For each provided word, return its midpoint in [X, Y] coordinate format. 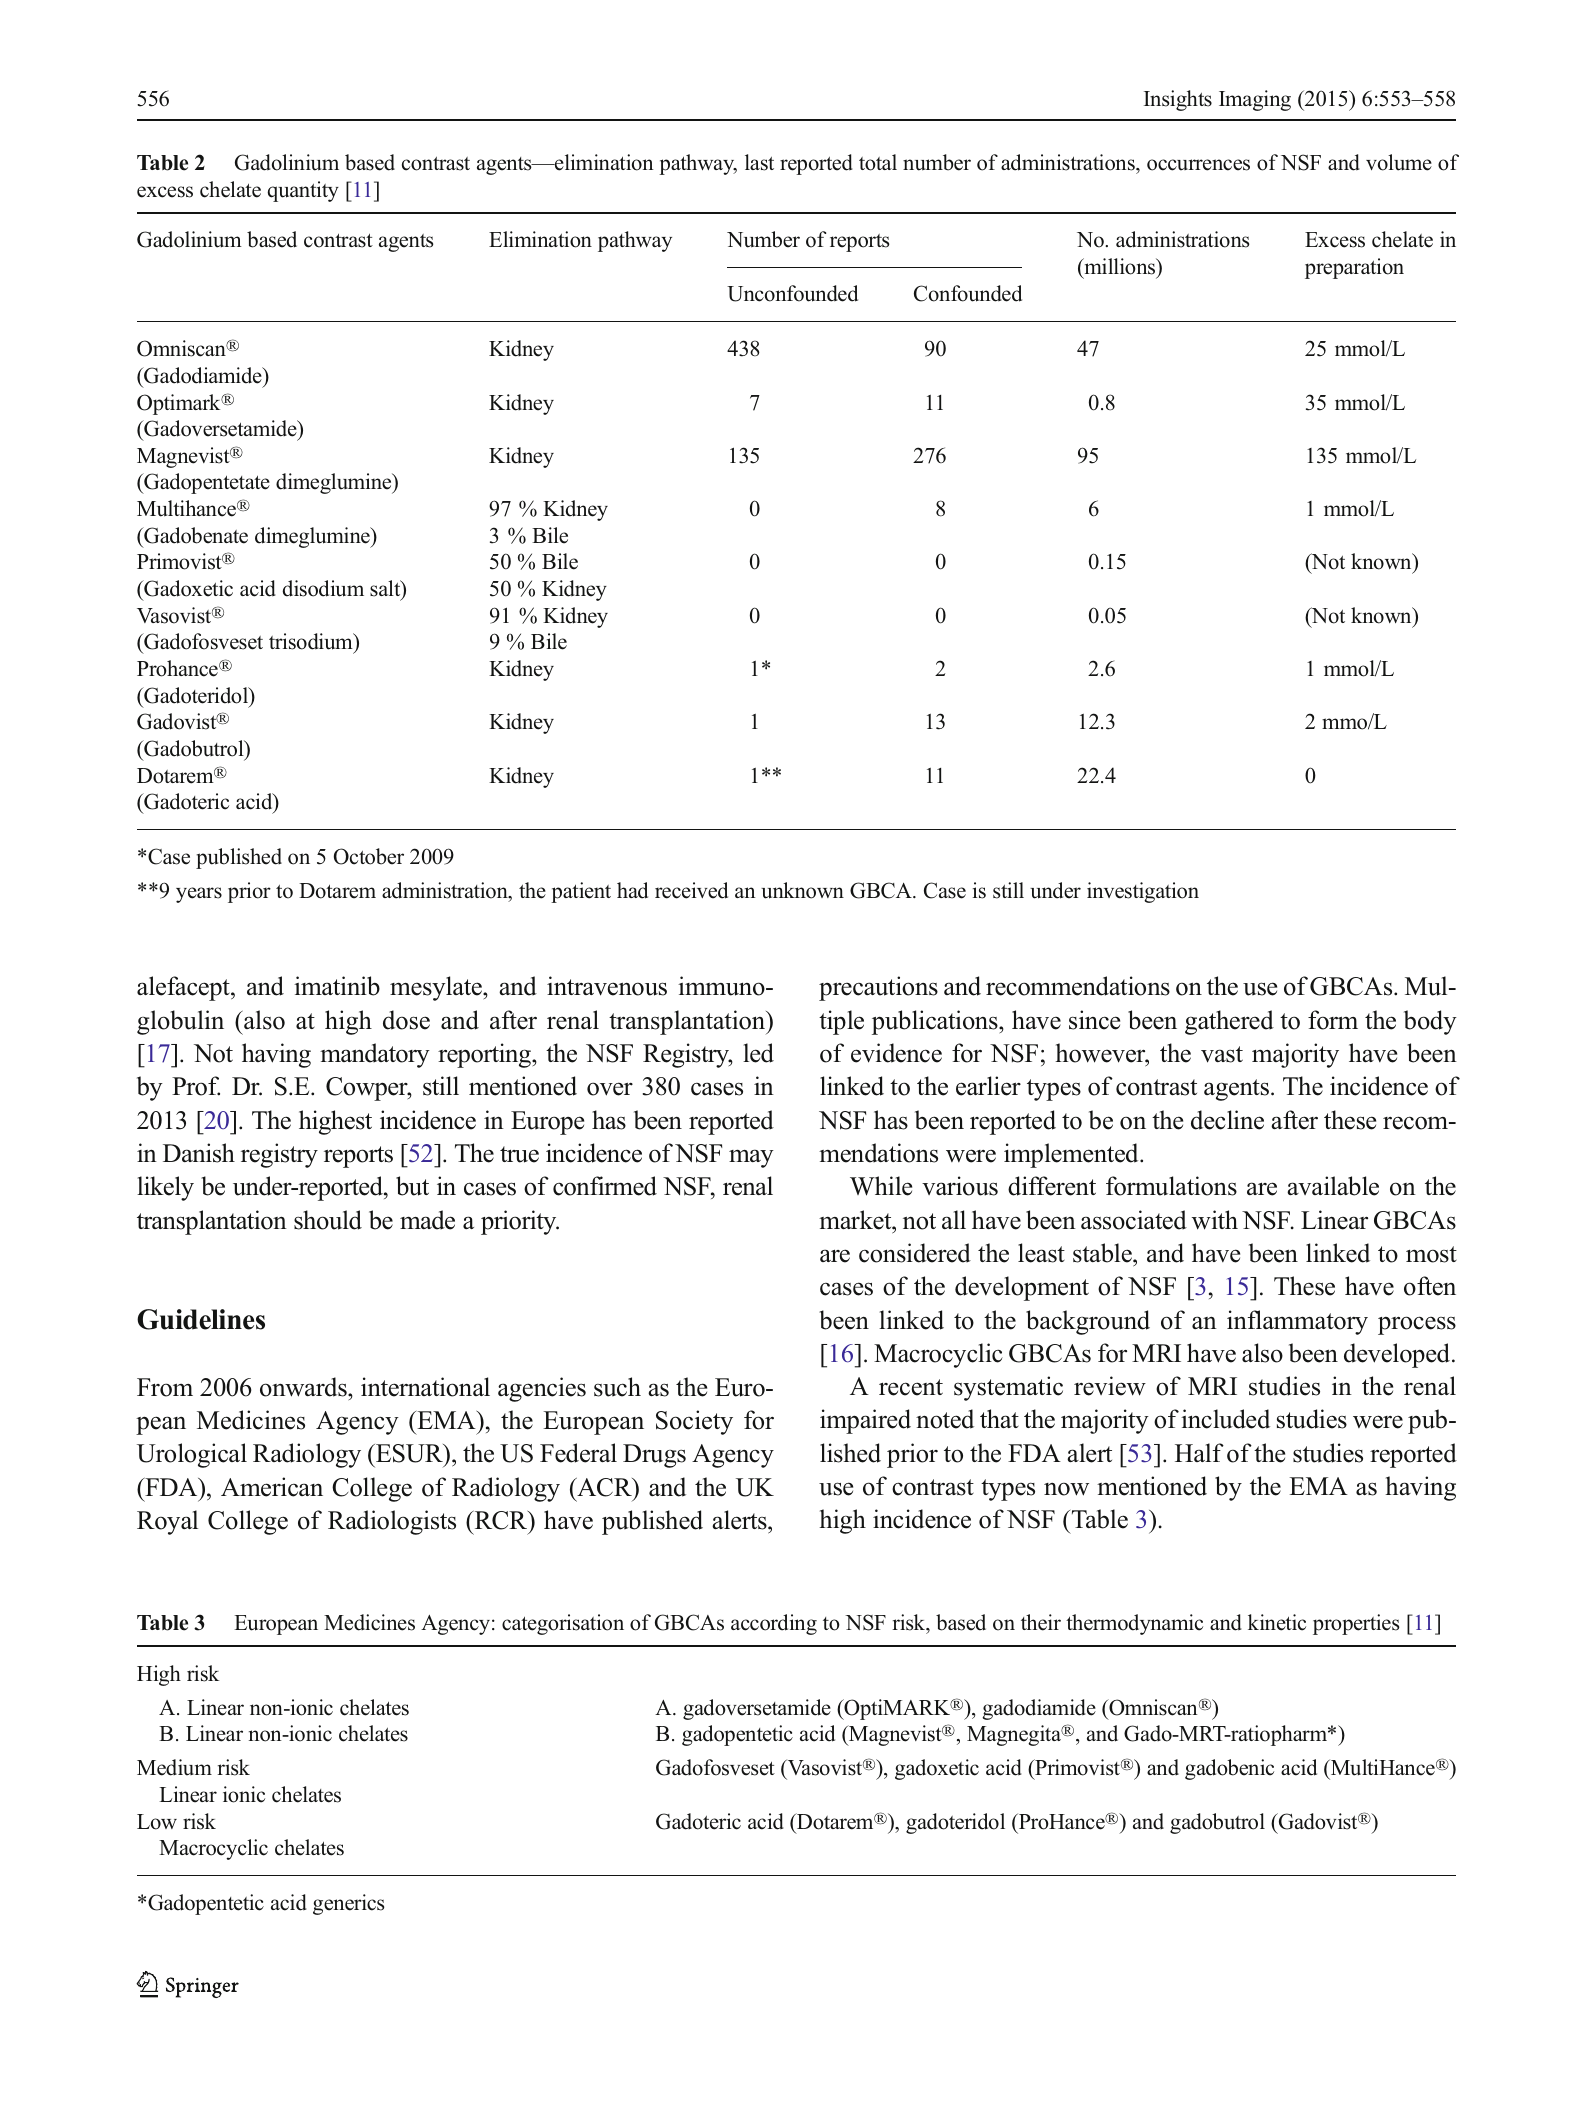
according [774, 1624]
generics [348, 1904]
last [759, 162]
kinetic [1277, 1622]
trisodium [312, 643]
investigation [1143, 892]
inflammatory [1297, 1322]
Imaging [1255, 100]
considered [915, 1253]
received [691, 890]
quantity [303, 191]
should [328, 1220]
